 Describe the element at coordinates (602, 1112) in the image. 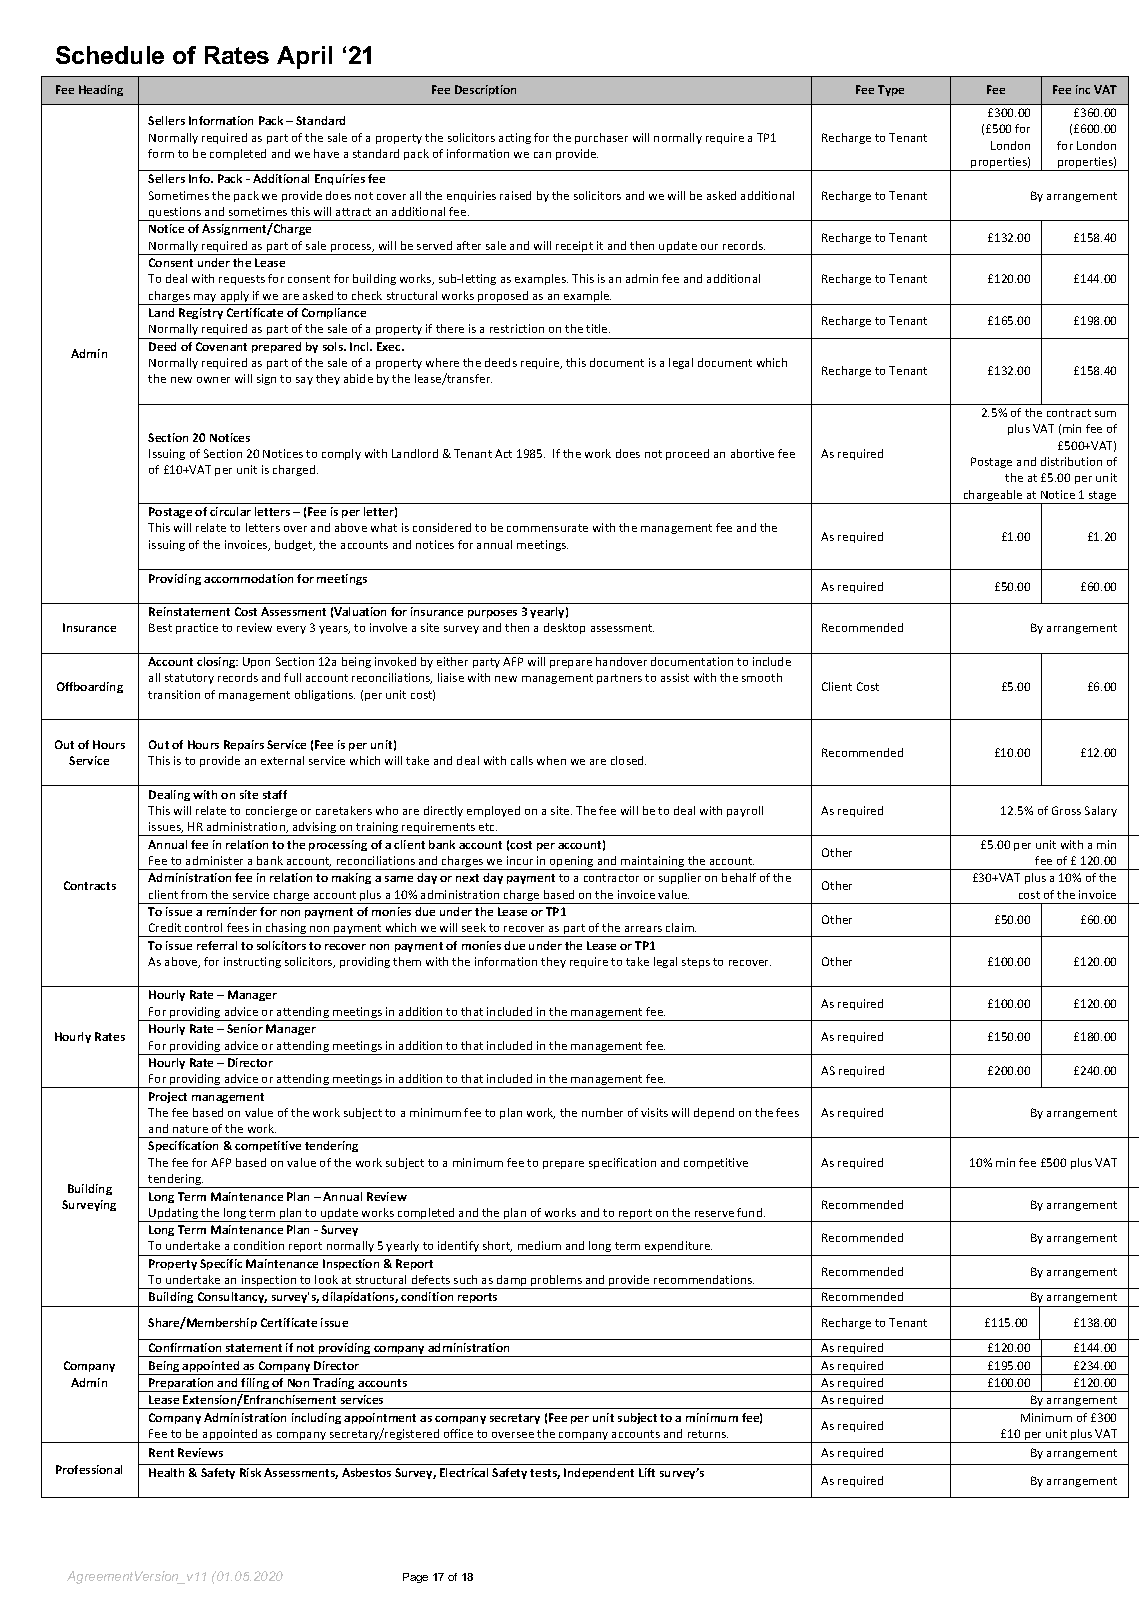

I see `number` at that location.
